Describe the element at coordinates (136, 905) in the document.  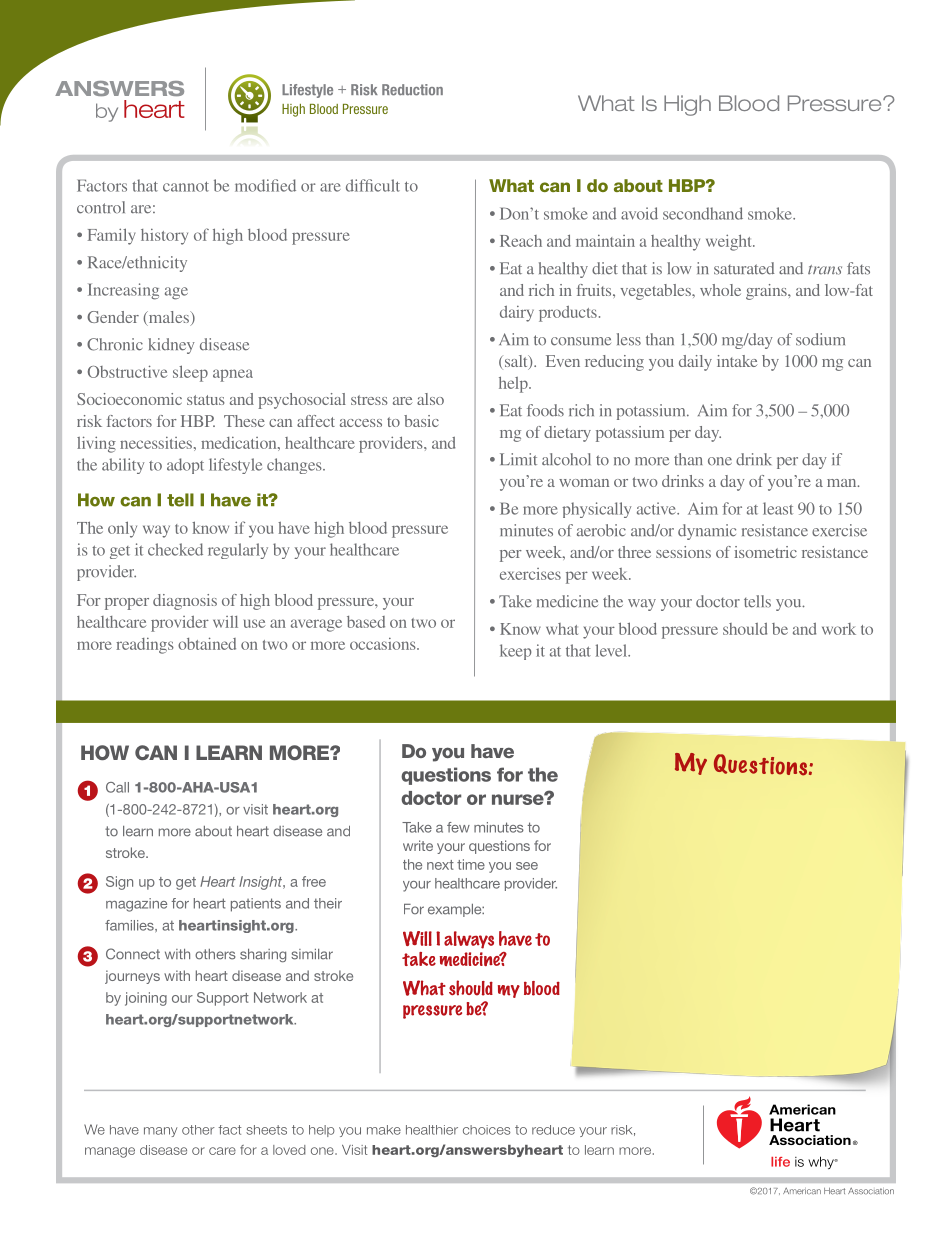
I see `magazine` at that location.
